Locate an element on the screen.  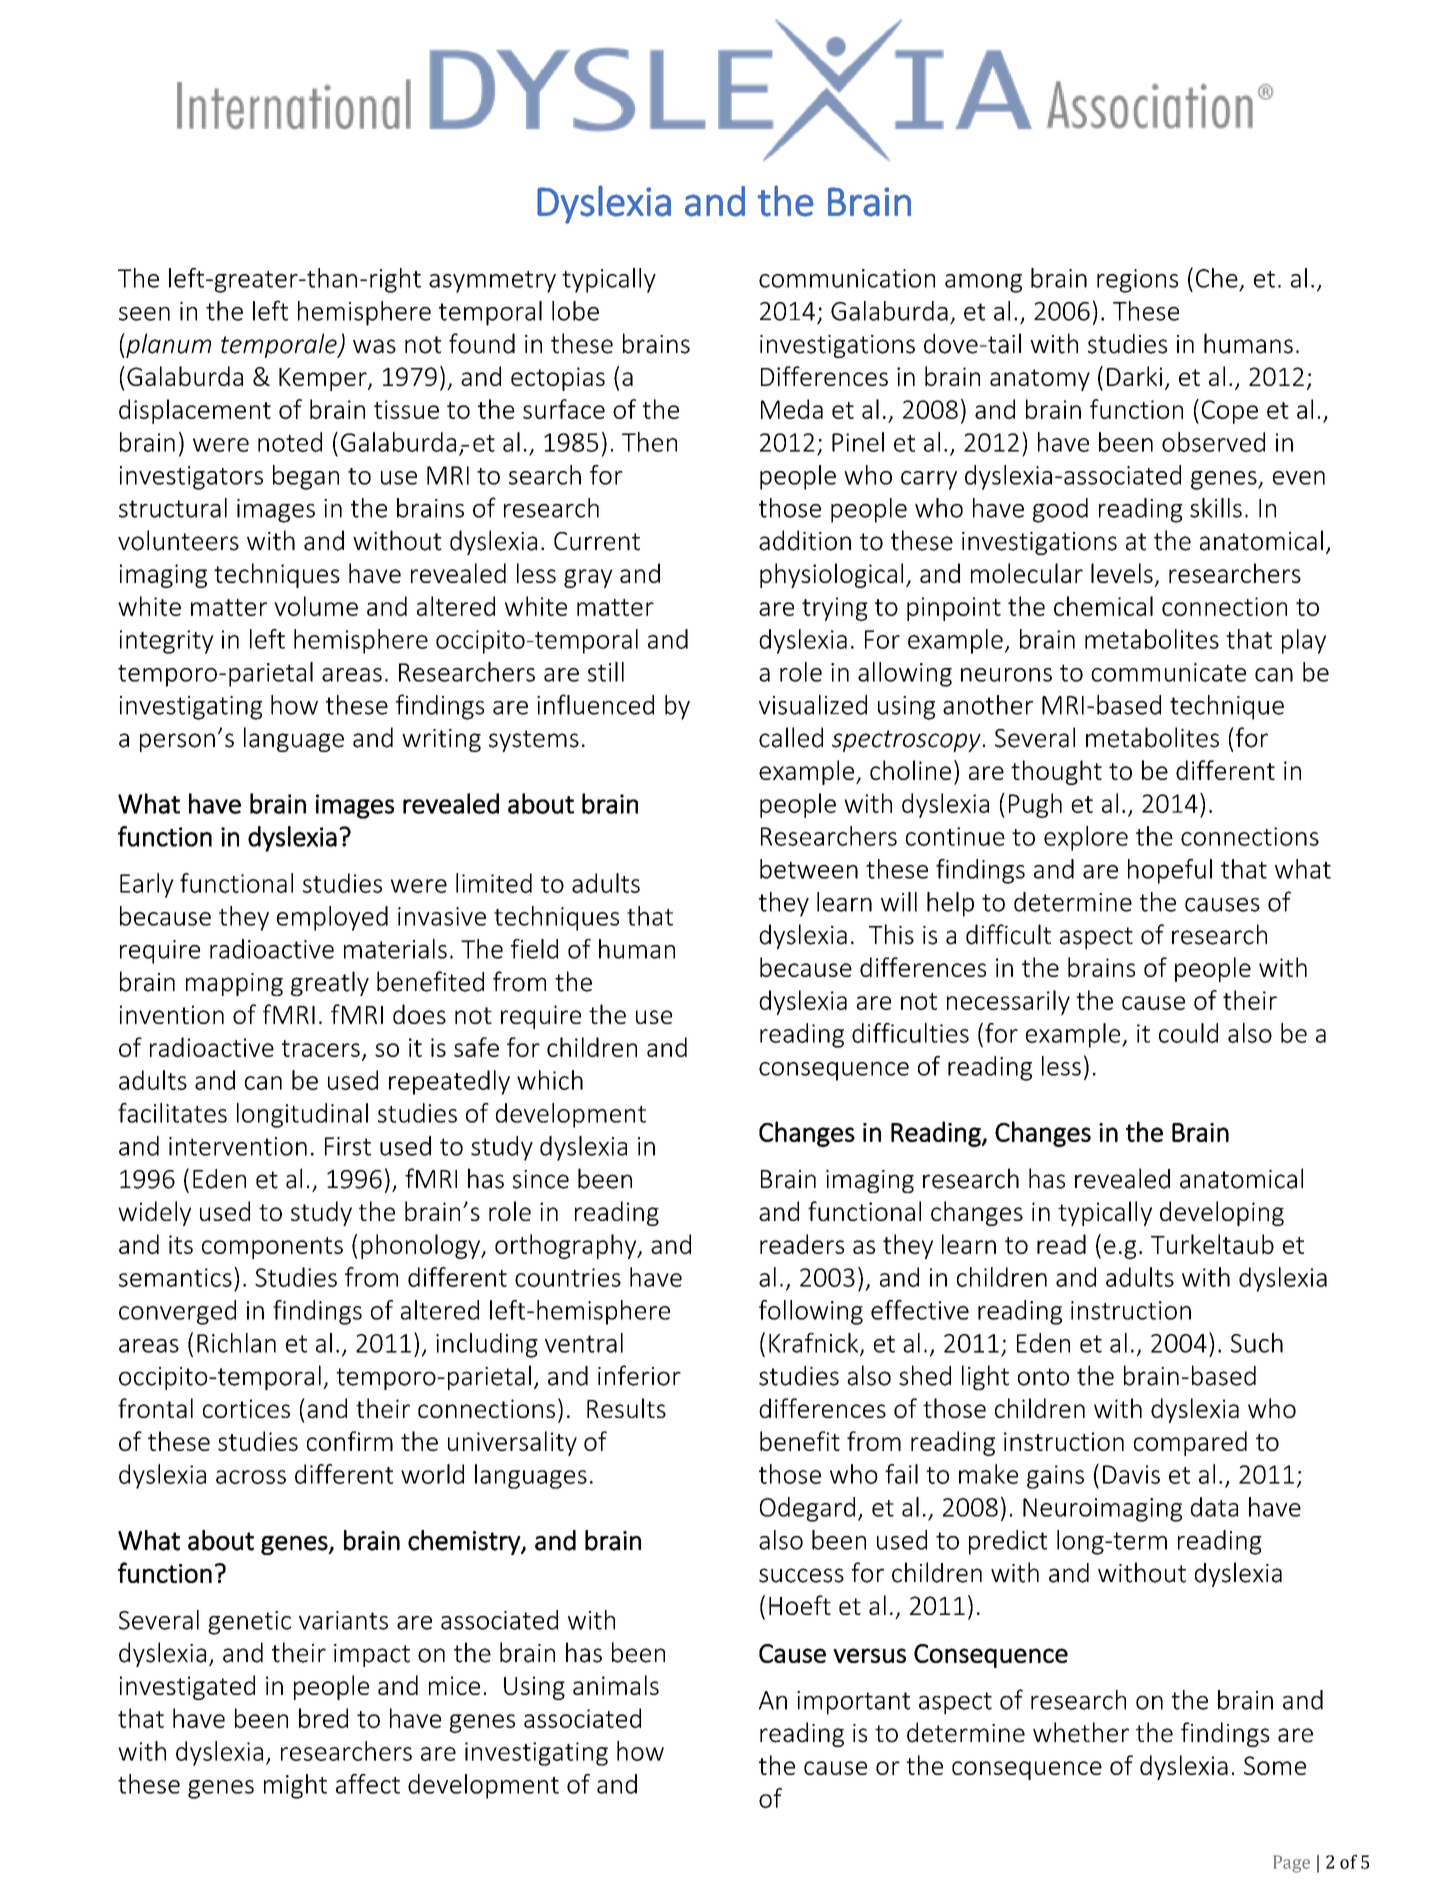
which is located at coordinates (550, 1080).
